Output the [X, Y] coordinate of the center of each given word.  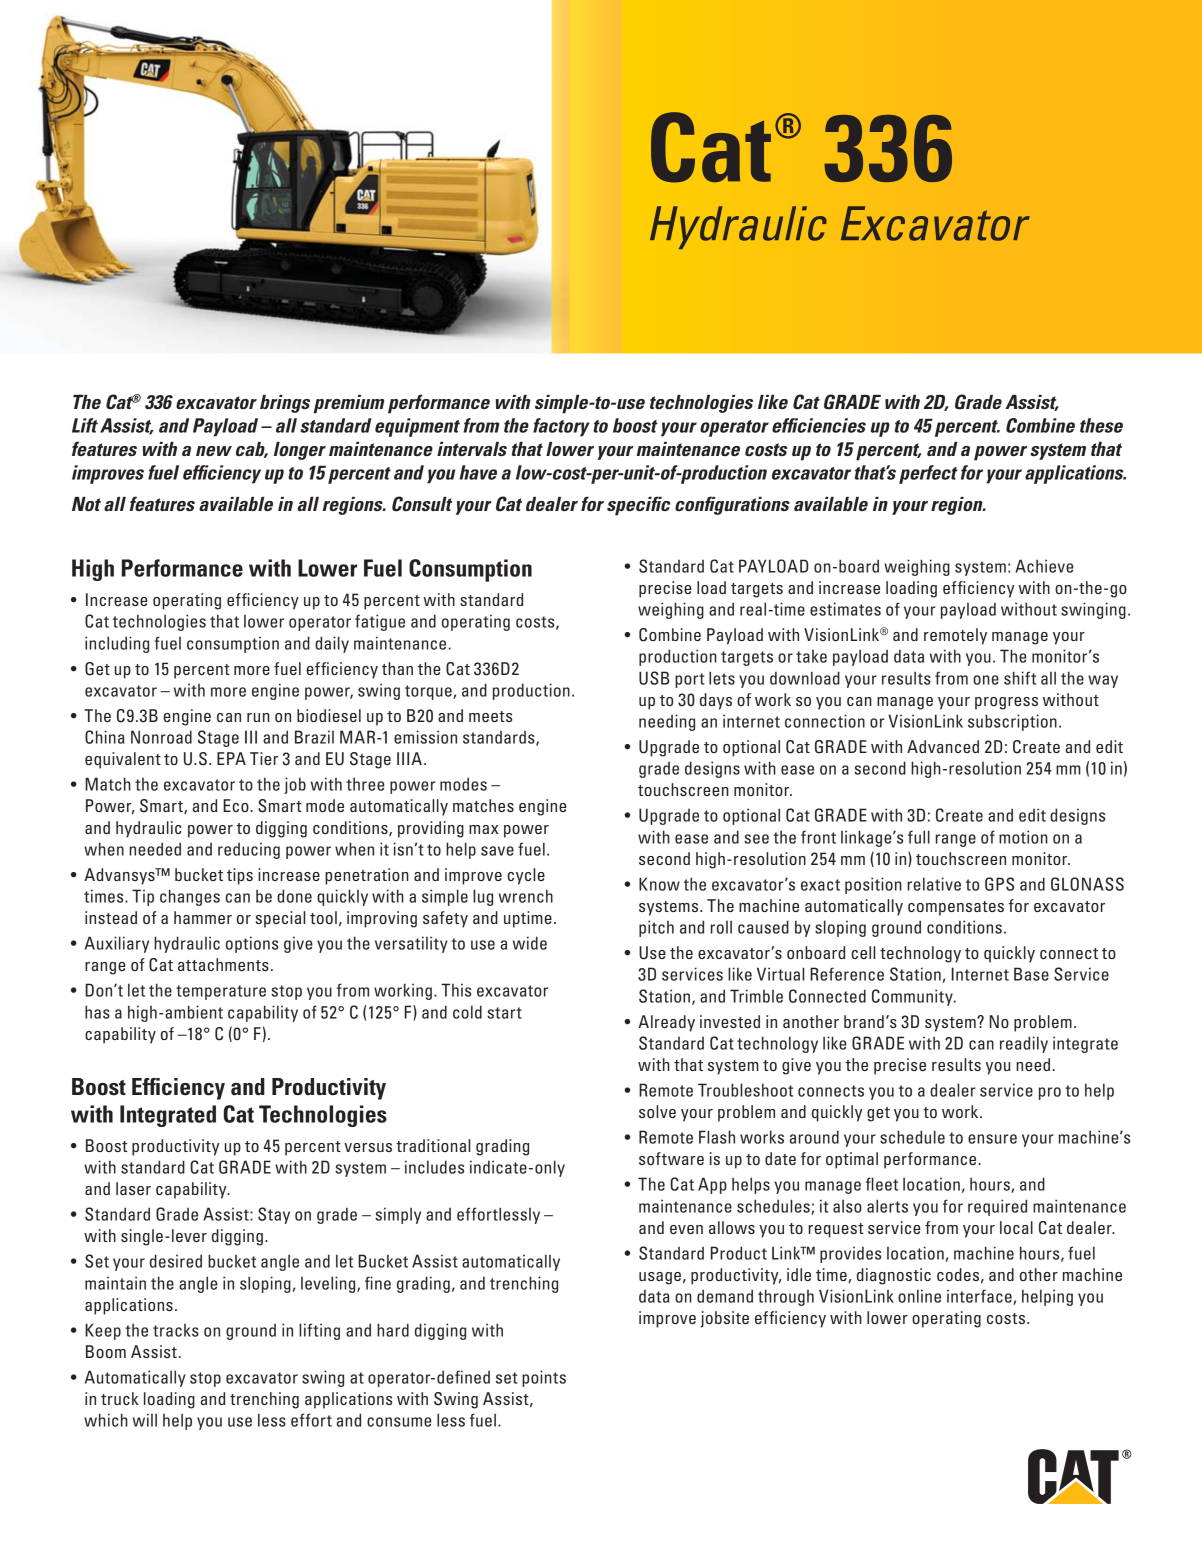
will [145, 1420]
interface [980, 1297]
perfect [928, 474]
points [544, 1378]
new [214, 451]
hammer [203, 917]
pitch [656, 928]
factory [561, 427]
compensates [956, 908]
